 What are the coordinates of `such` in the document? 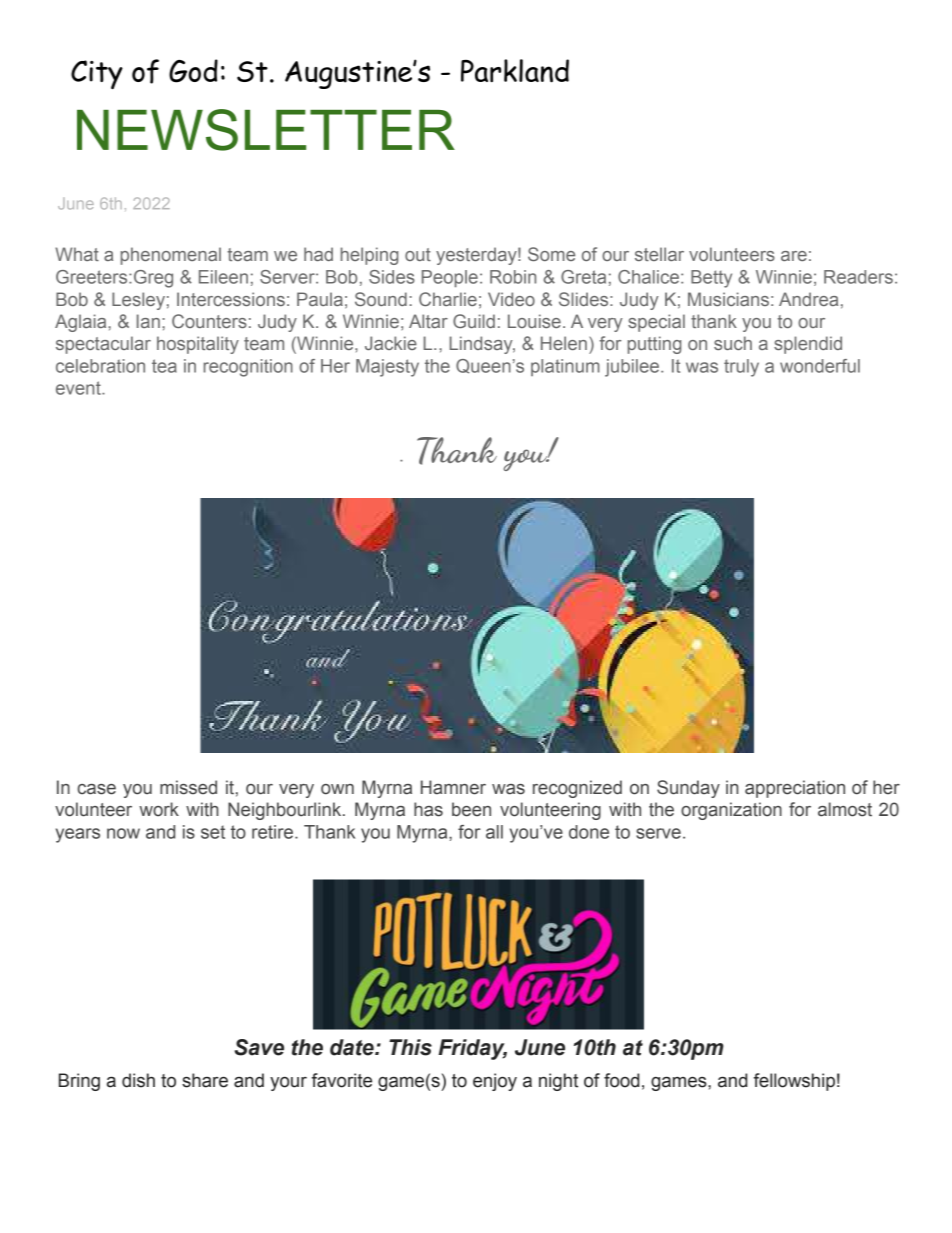 It's located at (733, 343).
